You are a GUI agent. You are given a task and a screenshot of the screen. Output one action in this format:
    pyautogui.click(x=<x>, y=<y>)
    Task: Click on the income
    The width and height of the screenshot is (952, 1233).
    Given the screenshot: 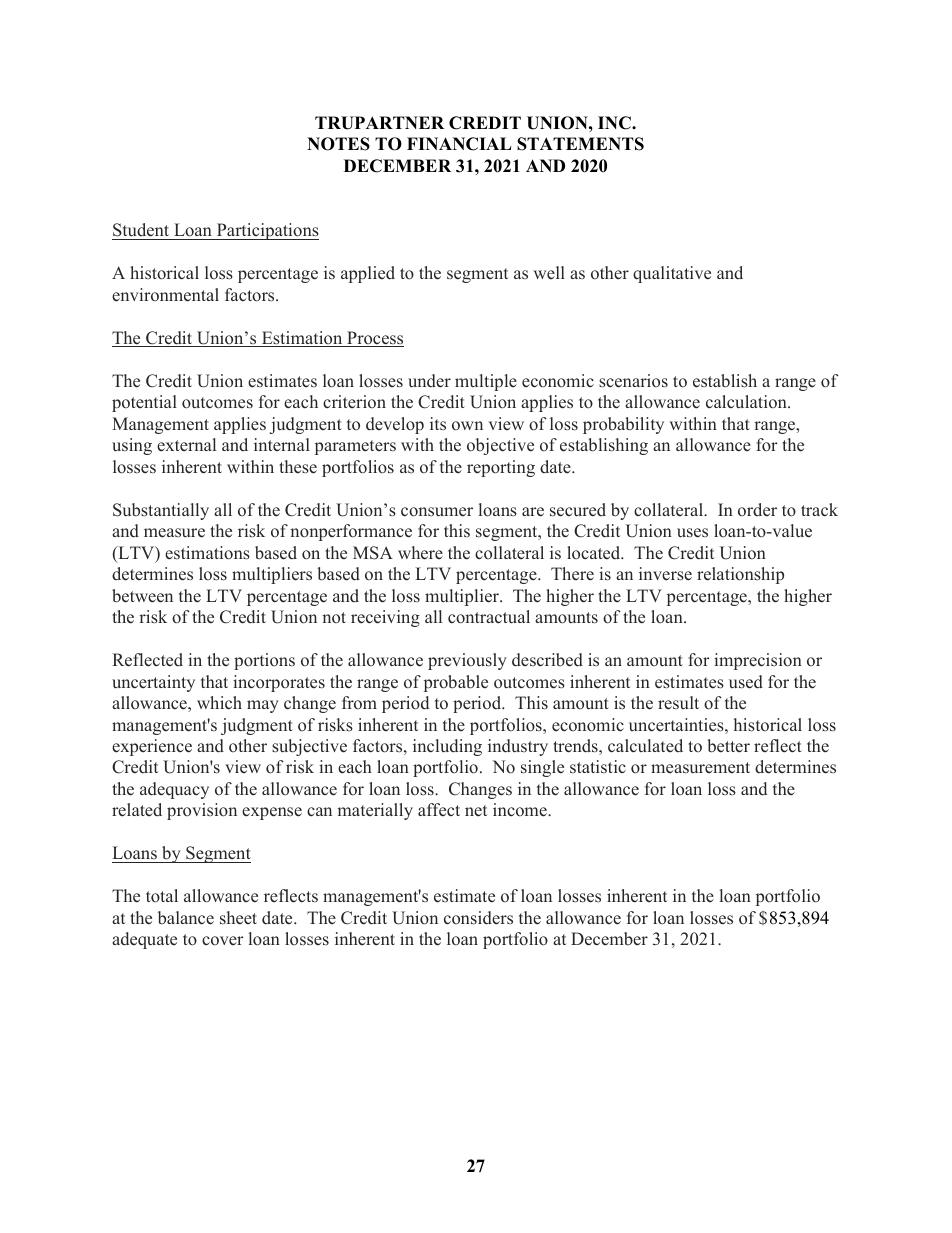 What is the action you would take?
    pyautogui.click(x=521, y=810)
